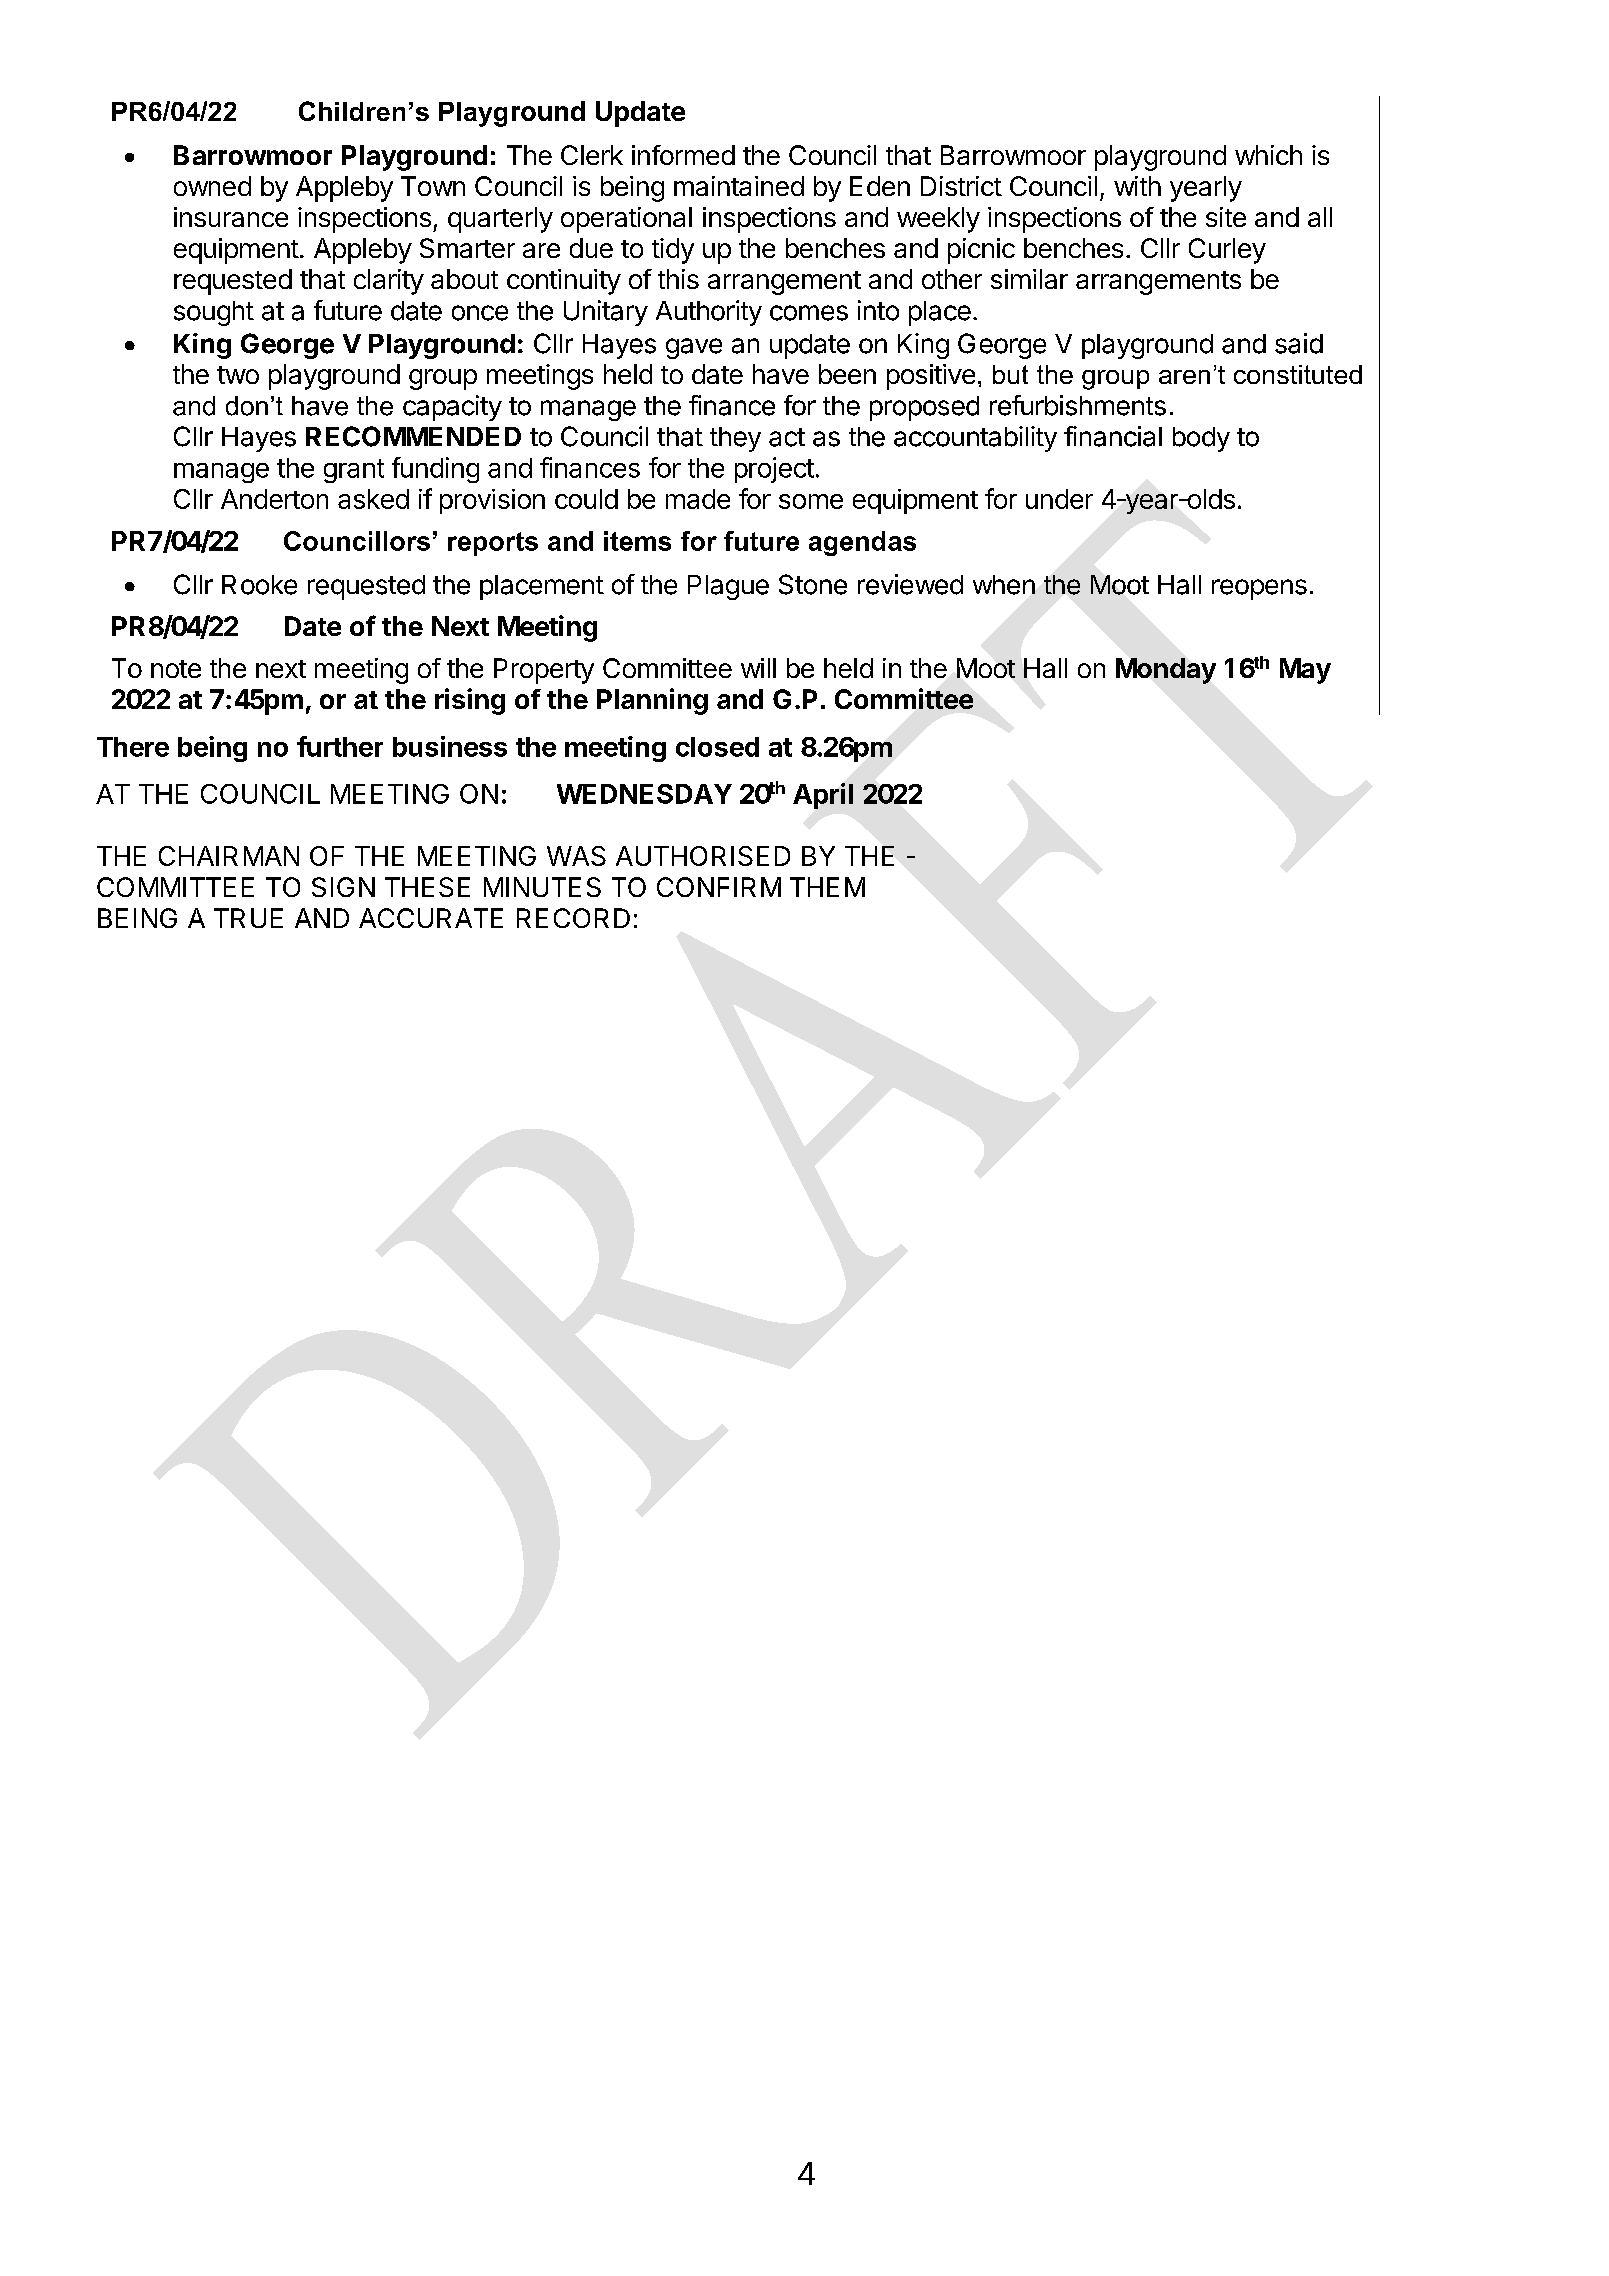 The height and width of the screenshot is (2276, 1609). I want to click on THEM, so click(827, 887).
